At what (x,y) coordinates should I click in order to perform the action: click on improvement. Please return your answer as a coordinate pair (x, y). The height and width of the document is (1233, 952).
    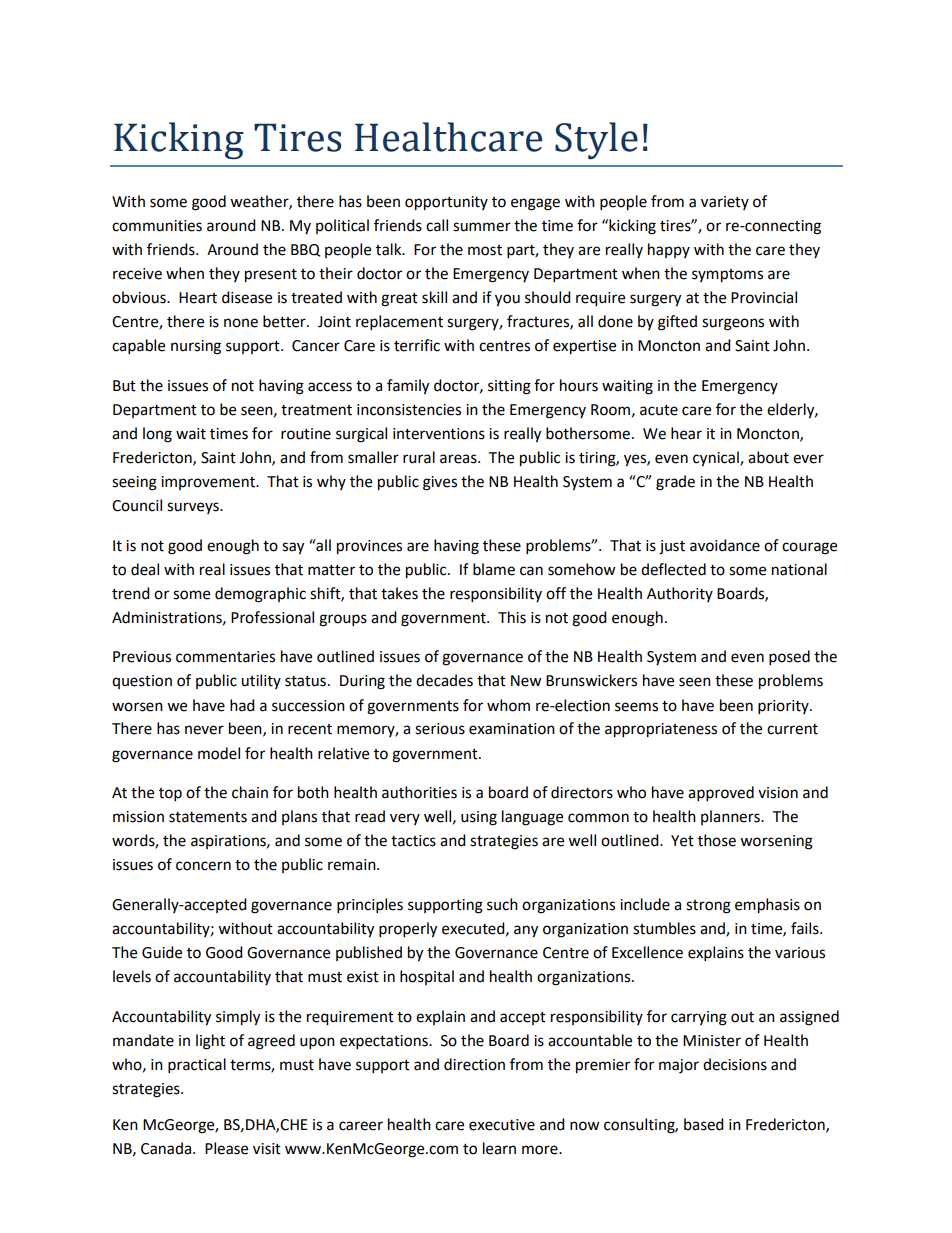
    Looking at the image, I should click on (209, 483).
